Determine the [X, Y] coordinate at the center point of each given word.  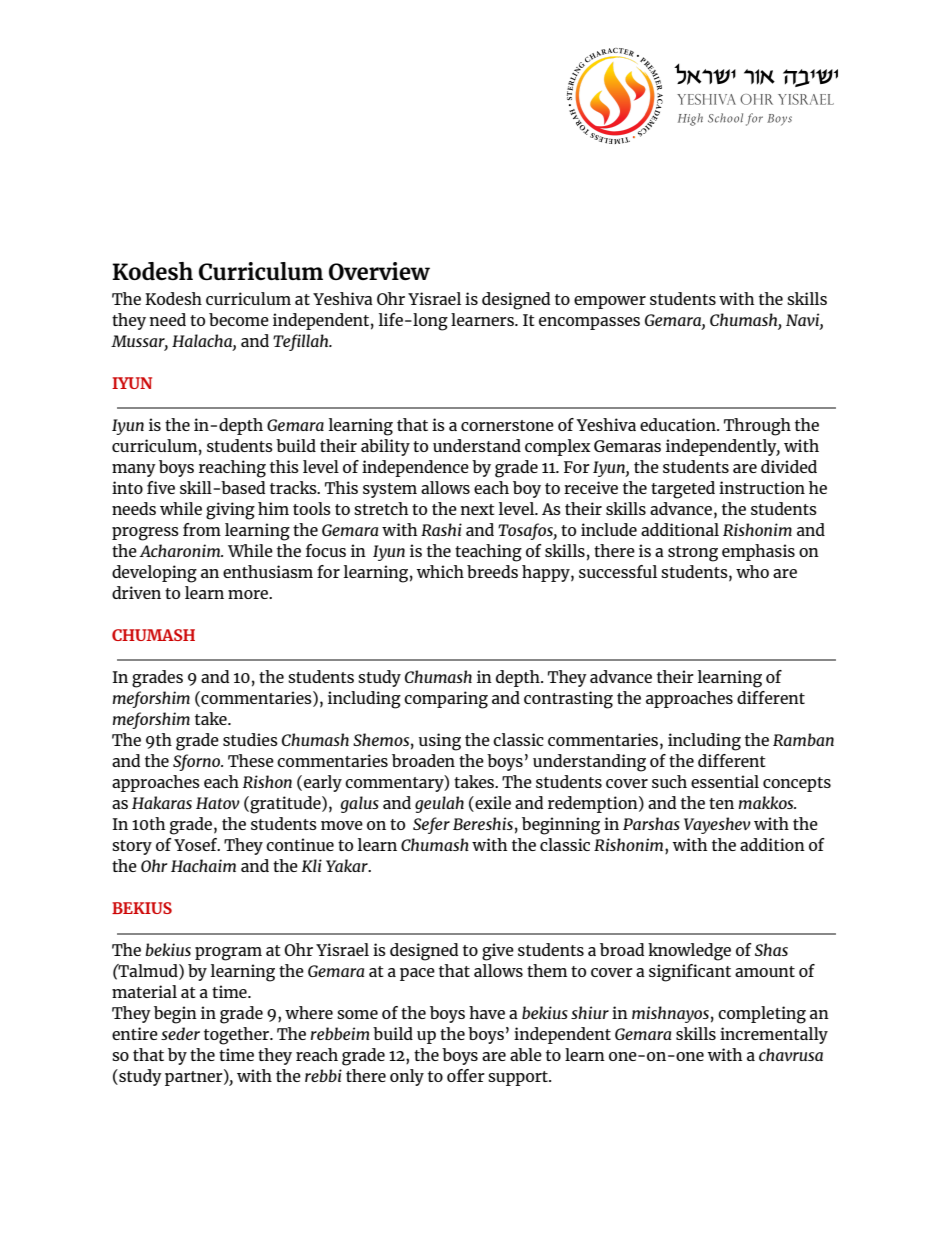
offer [466, 1075]
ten [721, 803]
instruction [762, 487]
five [161, 487]
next [478, 509]
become [239, 319]
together [237, 1036]
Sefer [431, 825]
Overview [379, 271]
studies [250, 739]
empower [610, 302]
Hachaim [203, 865]
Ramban [803, 739]
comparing [446, 700]
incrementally [774, 1035]
